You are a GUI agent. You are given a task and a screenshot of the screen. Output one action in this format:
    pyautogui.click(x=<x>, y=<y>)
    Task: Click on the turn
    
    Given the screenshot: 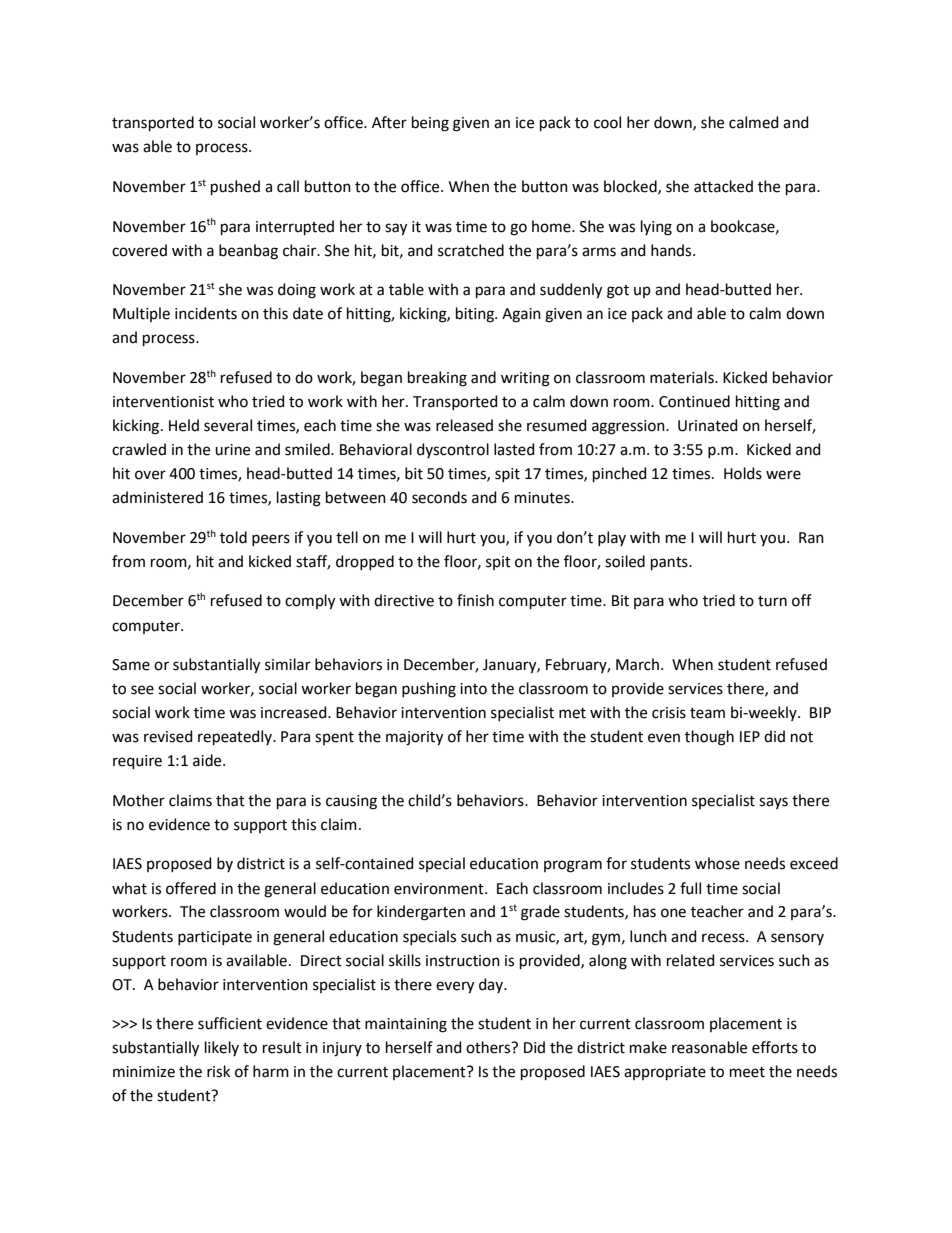 What is the action you would take?
    pyautogui.click(x=772, y=601)
